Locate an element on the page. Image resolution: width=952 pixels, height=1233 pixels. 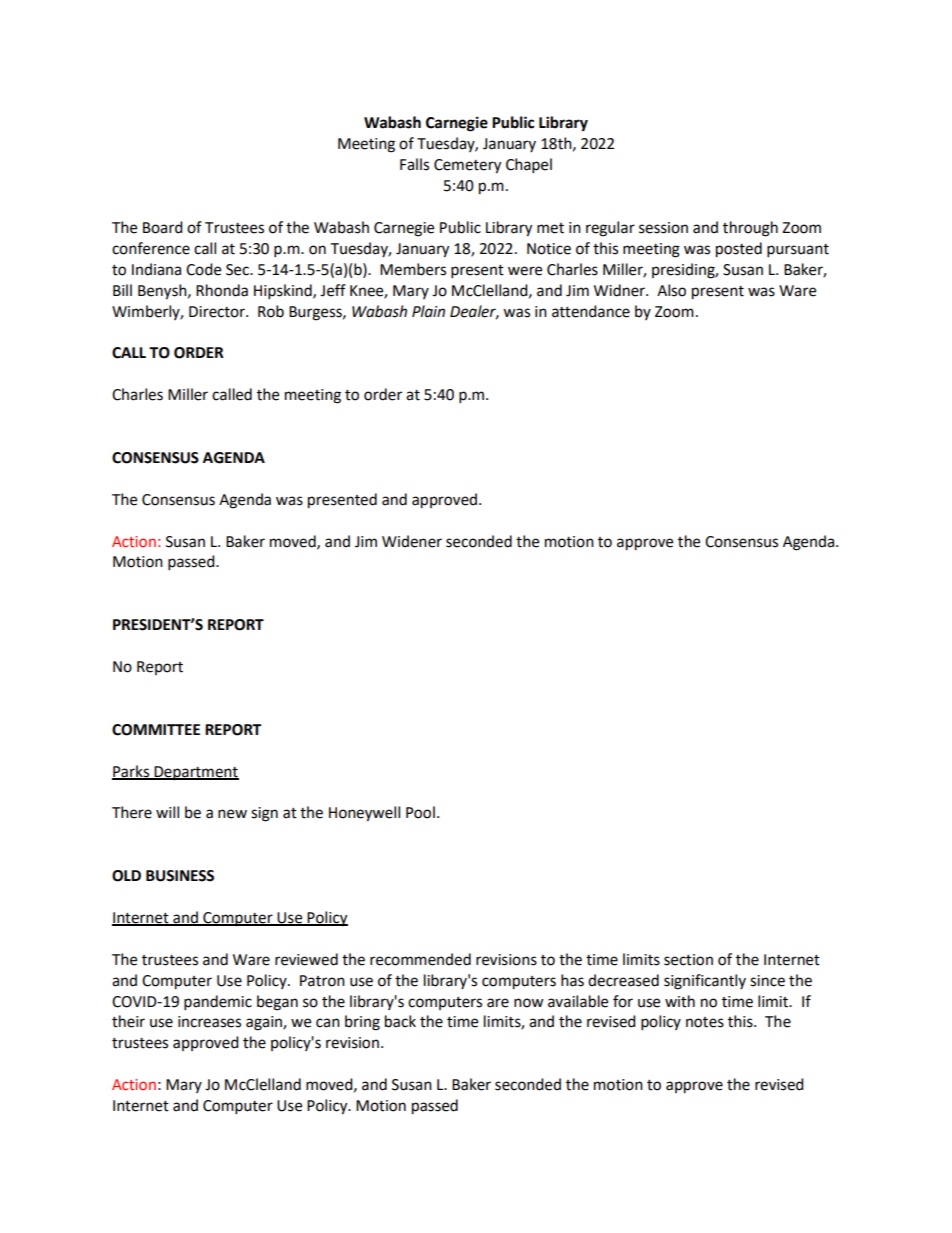
Pool is located at coordinates (420, 812).
